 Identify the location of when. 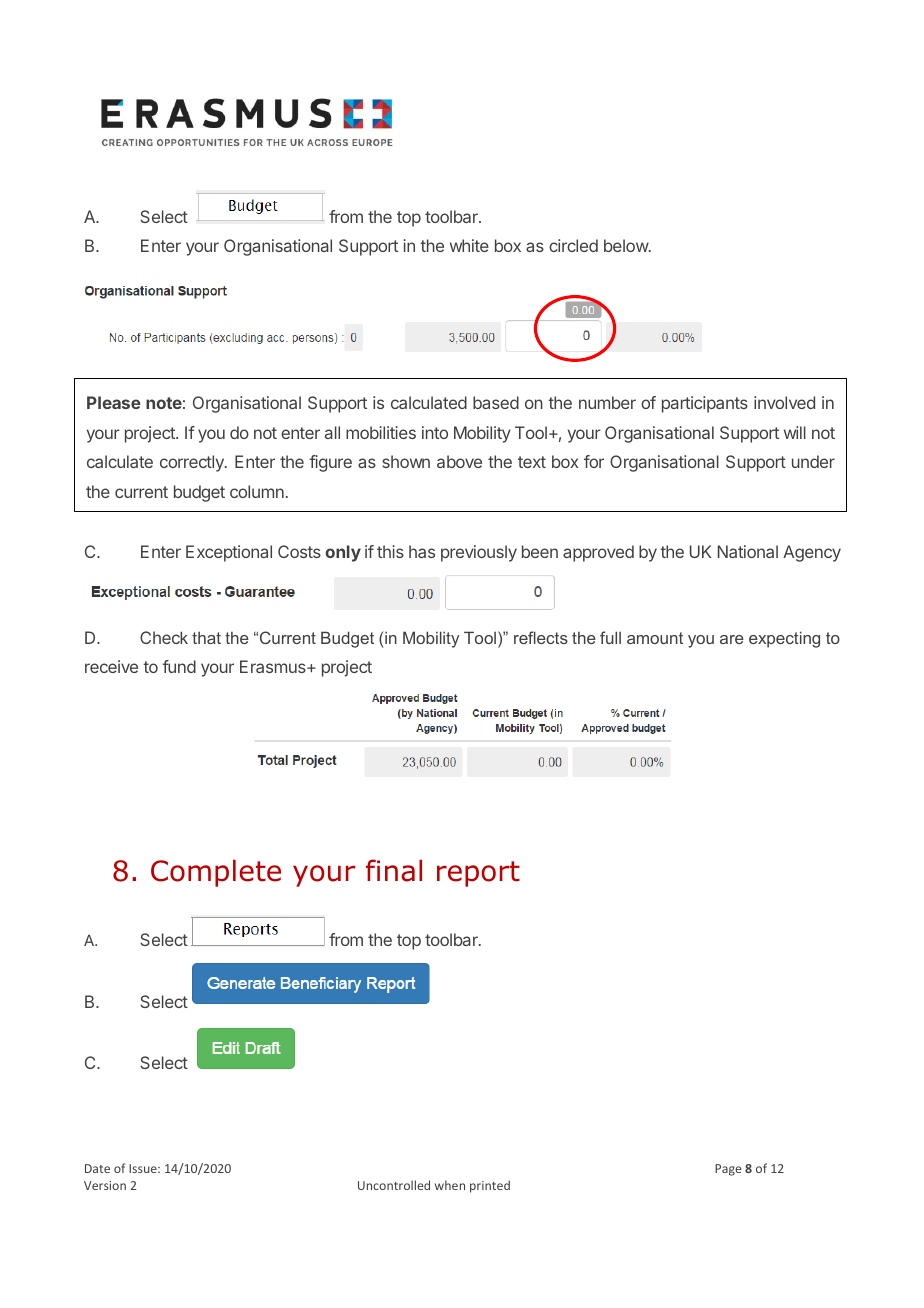
(450, 1185).
